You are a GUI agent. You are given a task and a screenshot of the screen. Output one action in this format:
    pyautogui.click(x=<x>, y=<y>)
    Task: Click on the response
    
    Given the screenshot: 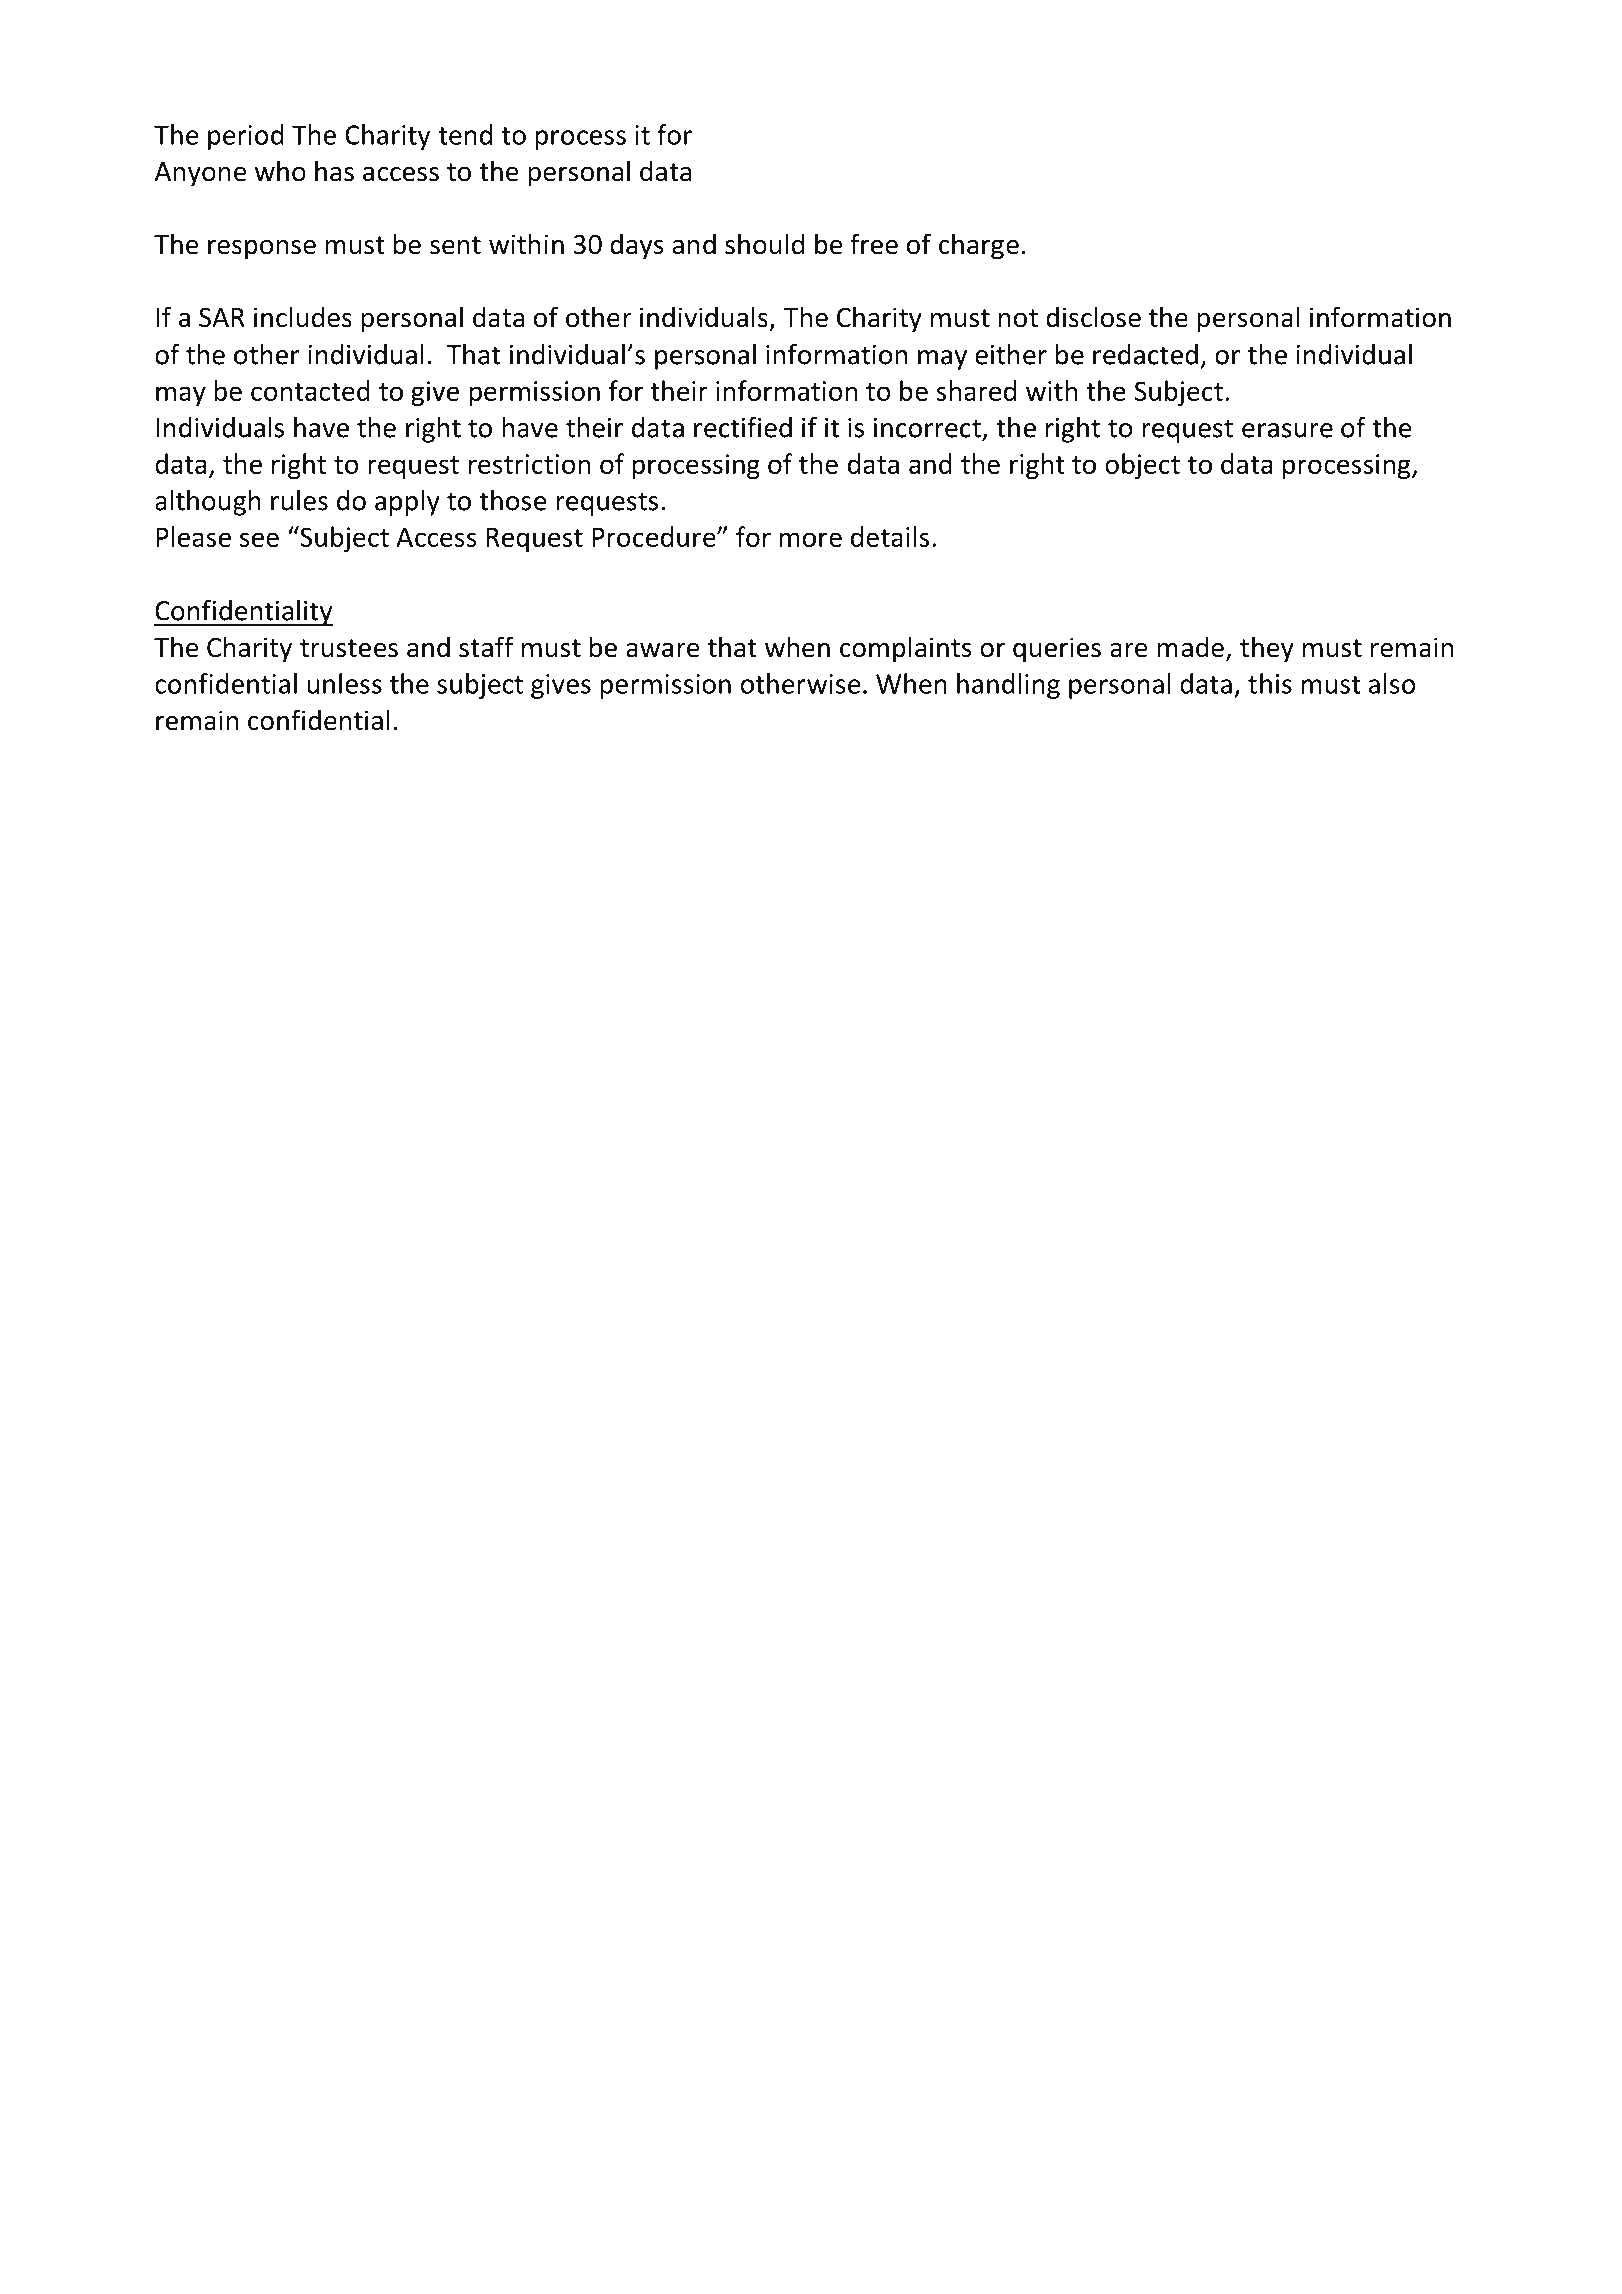 What is the action you would take?
    pyautogui.click(x=262, y=250)
